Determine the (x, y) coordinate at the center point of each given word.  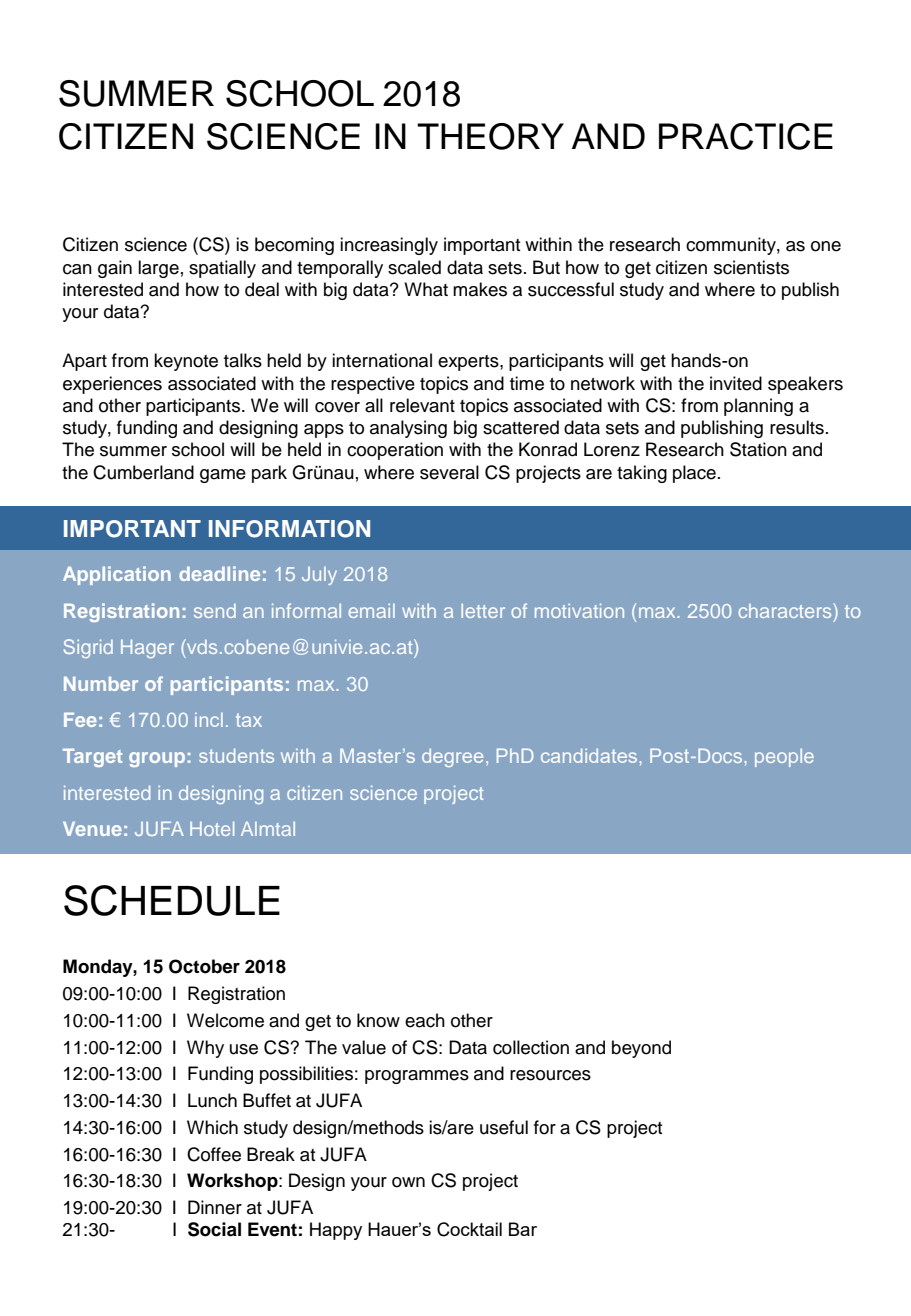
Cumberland (143, 472)
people (784, 758)
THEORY (490, 136)
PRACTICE (746, 136)
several (449, 472)
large (158, 269)
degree (452, 758)
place (694, 474)
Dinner (215, 1207)
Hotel (212, 829)
